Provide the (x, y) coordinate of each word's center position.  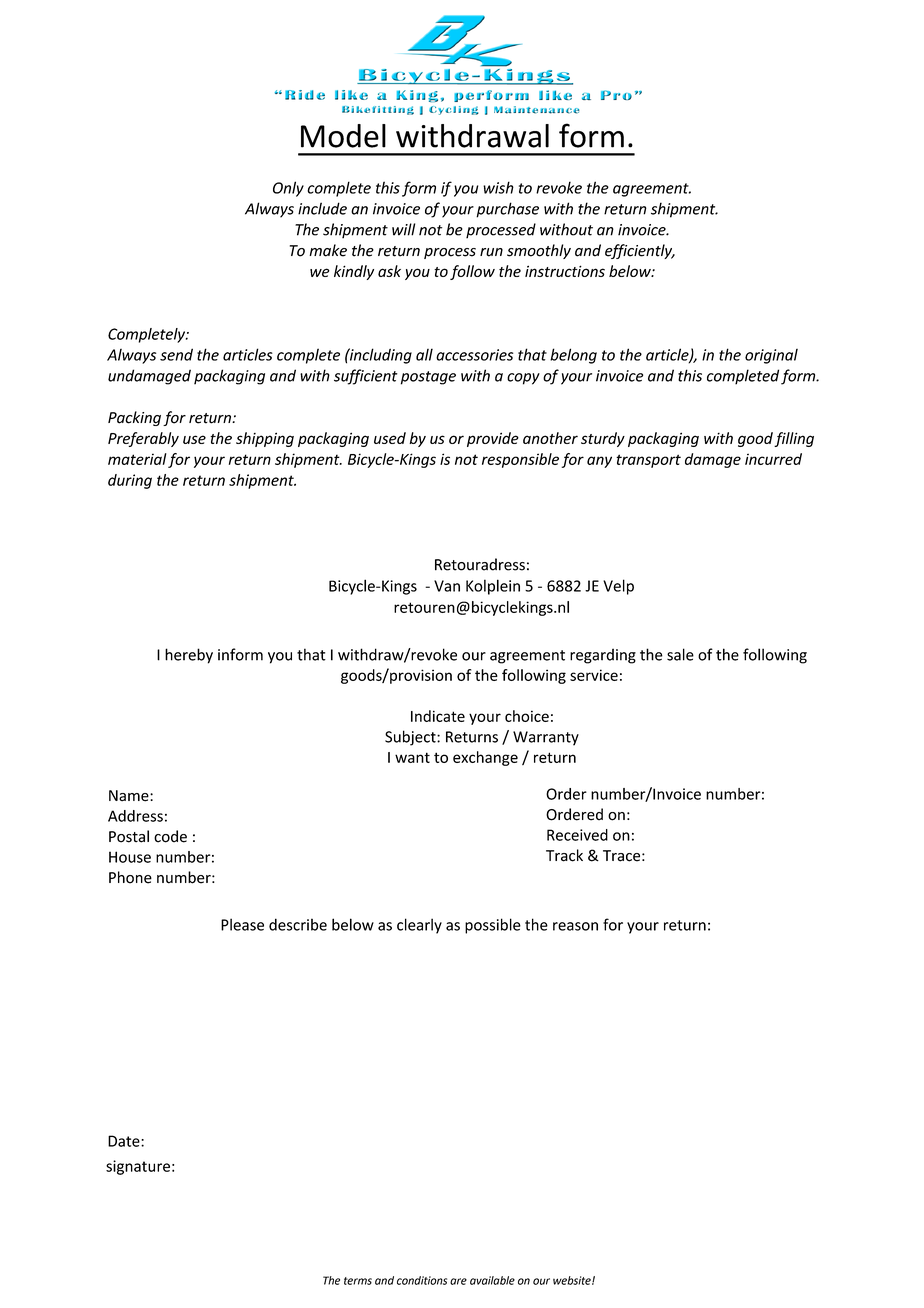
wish (498, 187)
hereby (189, 656)
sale (680, 654)
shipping (265, 439)
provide (493, 439)
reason (575, 926)
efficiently (640, 251)
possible (493, 926)
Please (242, 924)
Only (288, 189)
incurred (773, 459)
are (458, 1281)
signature (138, 1167)
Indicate (438, 716)
